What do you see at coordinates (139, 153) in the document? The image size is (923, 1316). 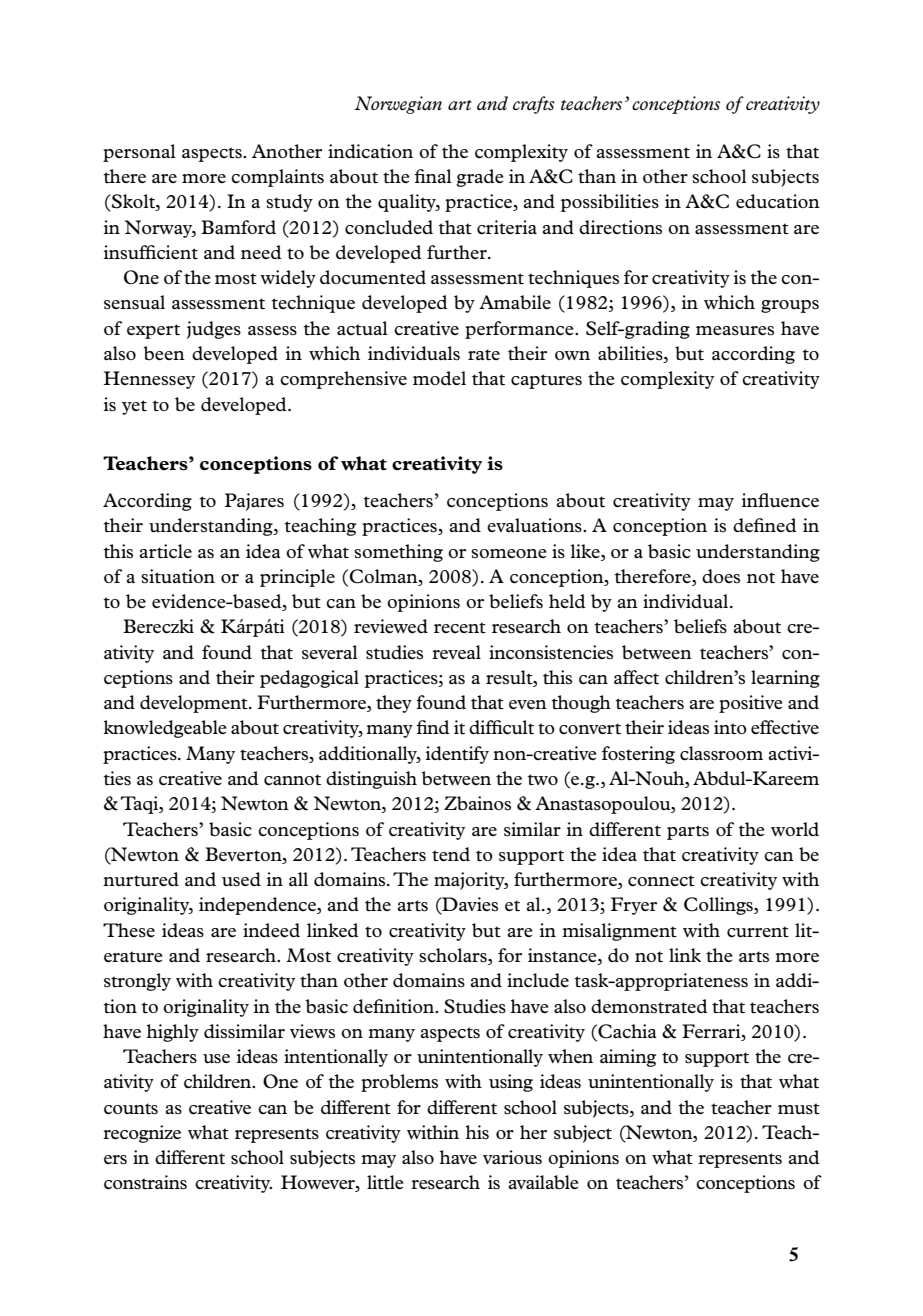 I see `personal` at bounding box center [139, 153].
